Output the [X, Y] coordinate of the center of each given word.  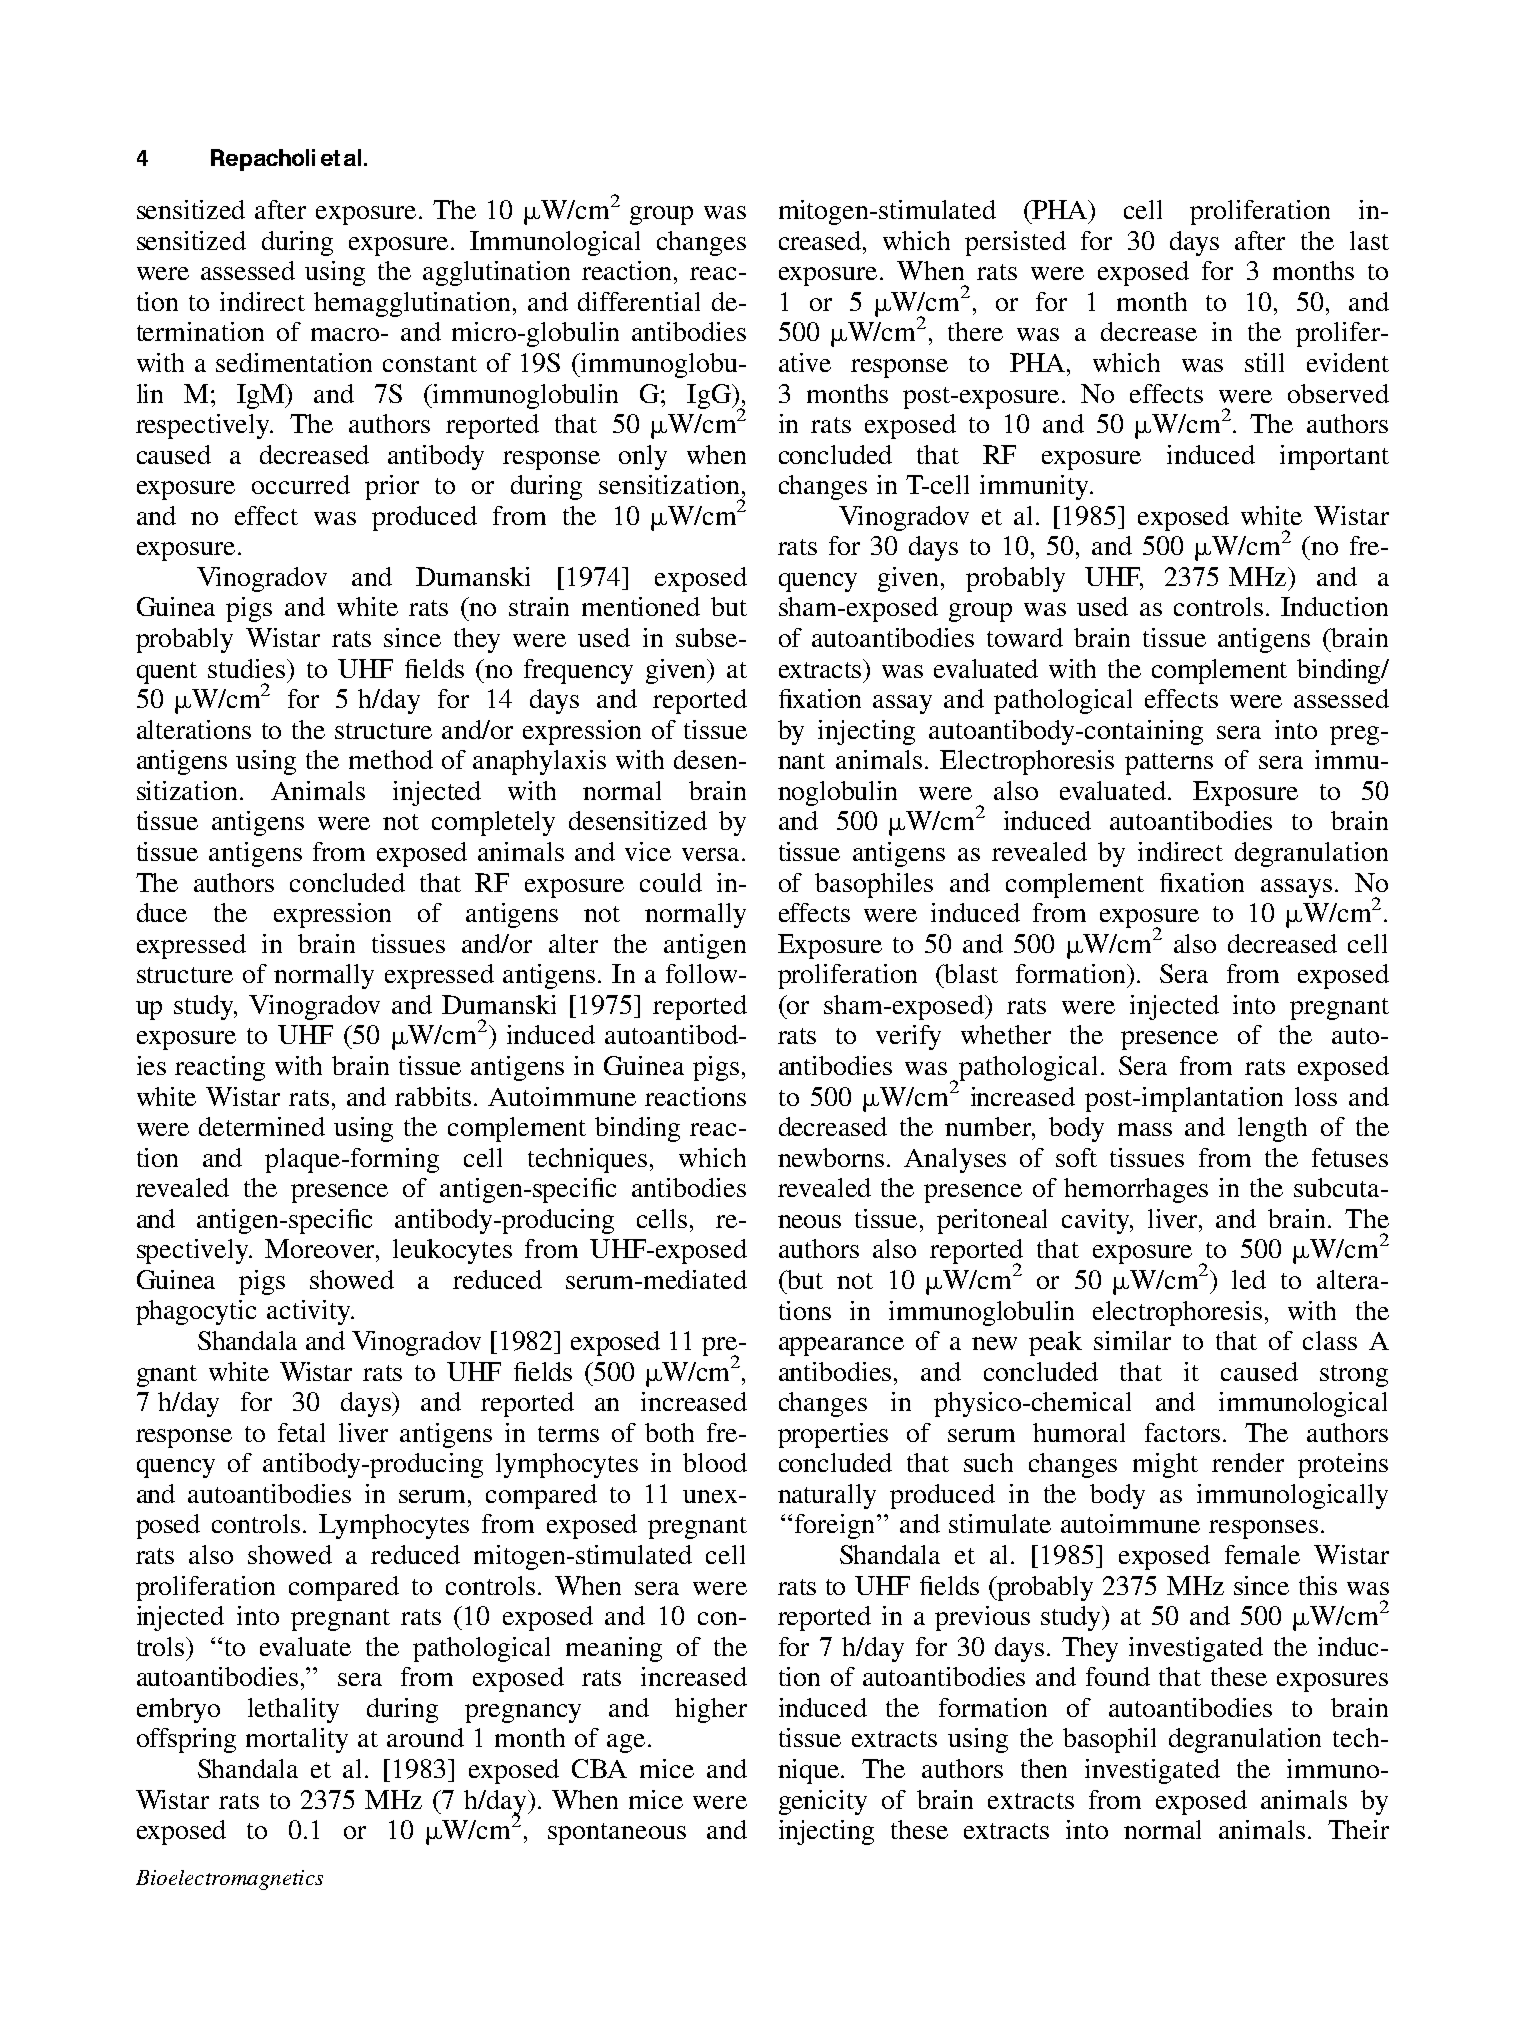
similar [1132, 1340]
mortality [297, 1740]
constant [430, 364]
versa [710, 854]
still [1264, 362]
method [391, 759]
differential [639, 301]
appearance [841, 1346]
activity [310, 1312]
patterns [1169, 764]
